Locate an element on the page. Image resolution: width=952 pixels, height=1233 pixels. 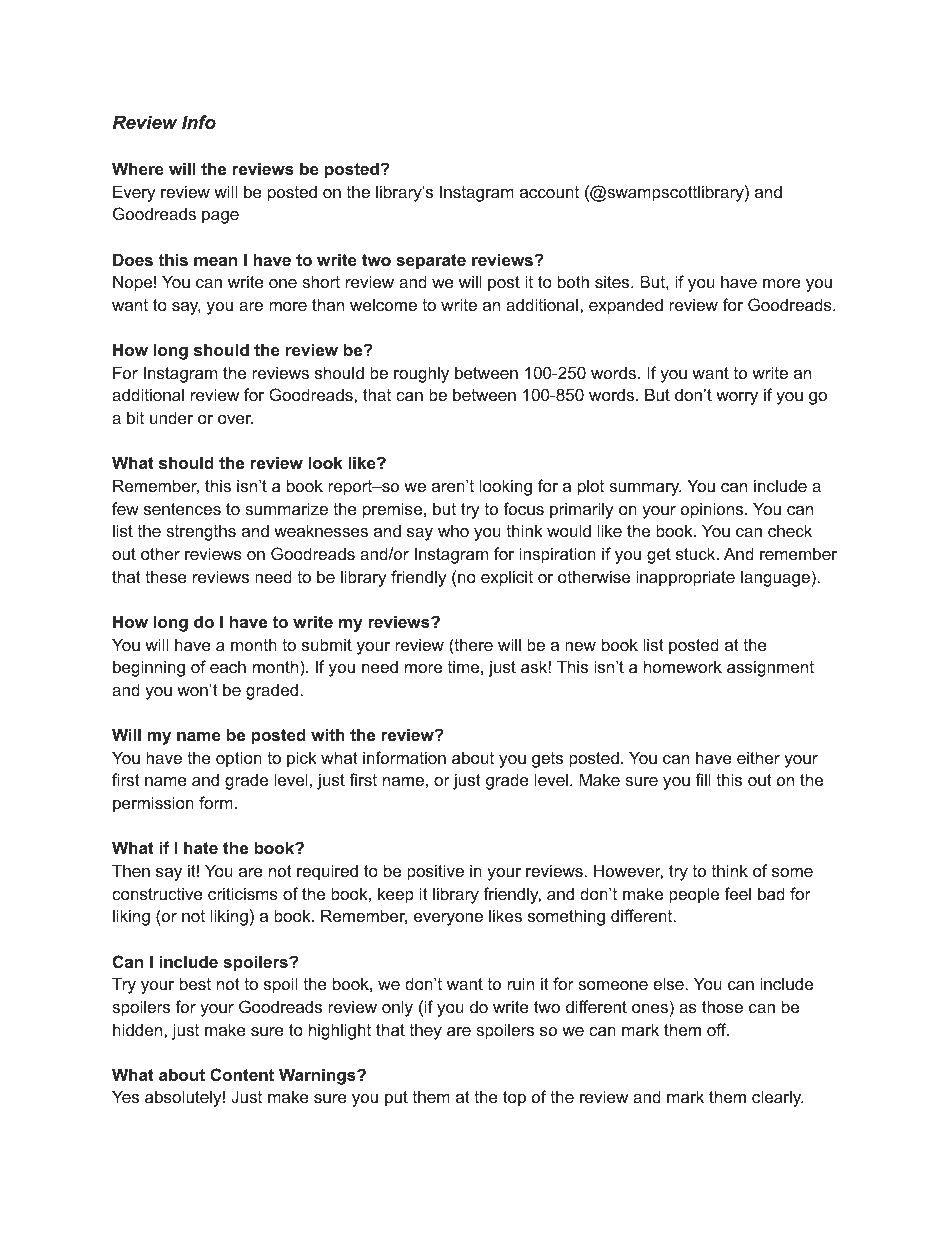
page is located at coordinates (220, 217).
